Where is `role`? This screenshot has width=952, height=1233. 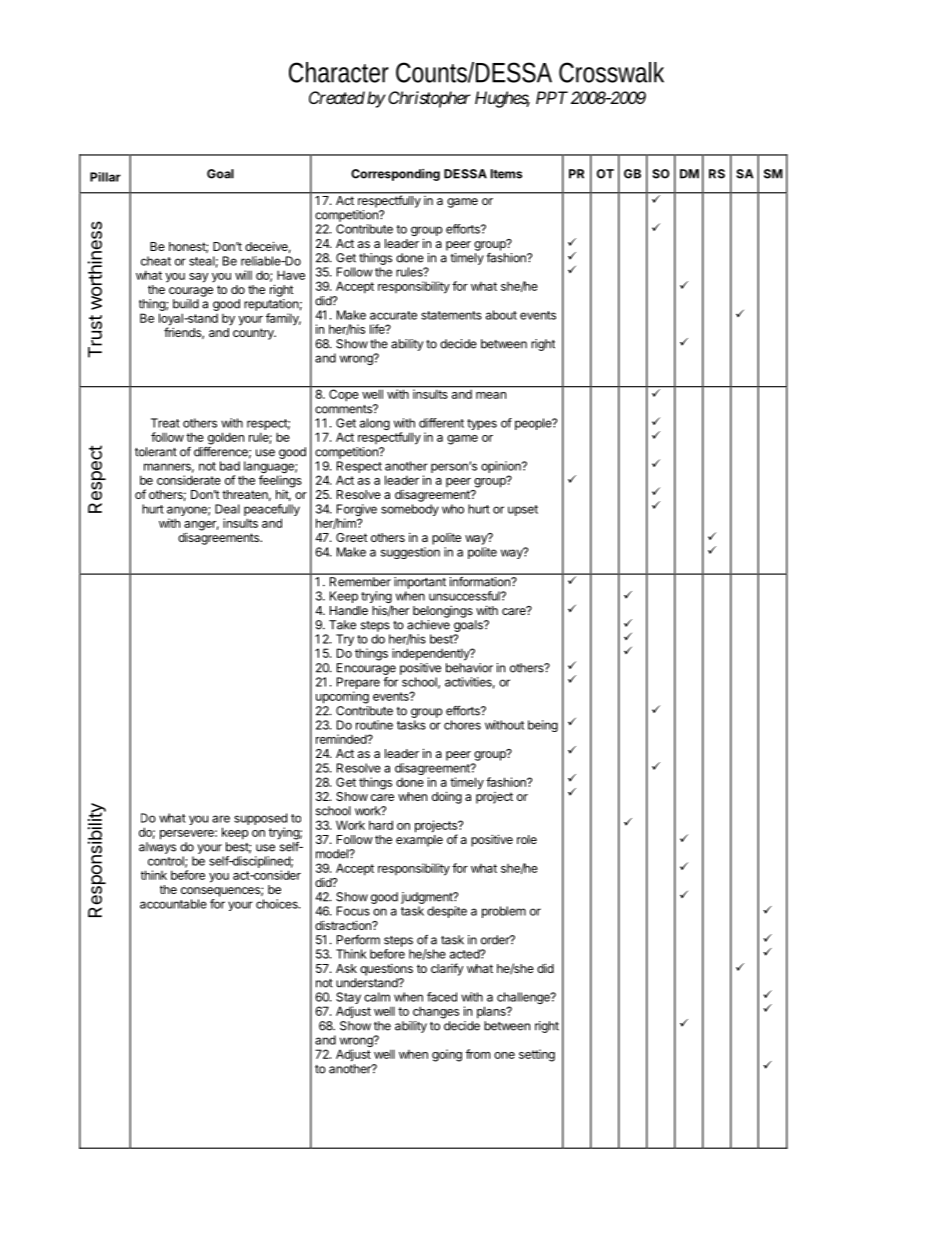 role is located at coordinates (527, 839).
